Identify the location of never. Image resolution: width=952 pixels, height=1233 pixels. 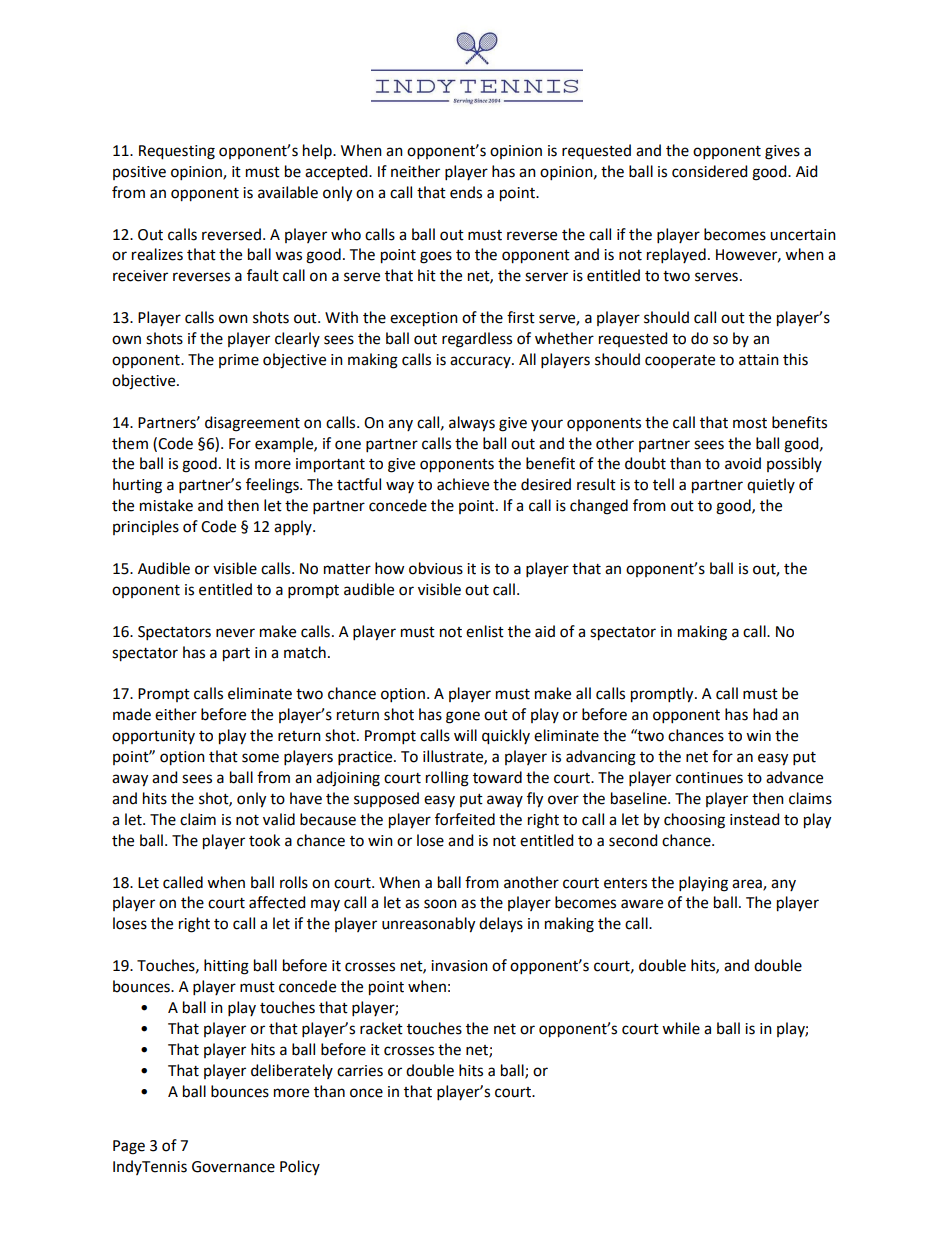
(235, 633).
